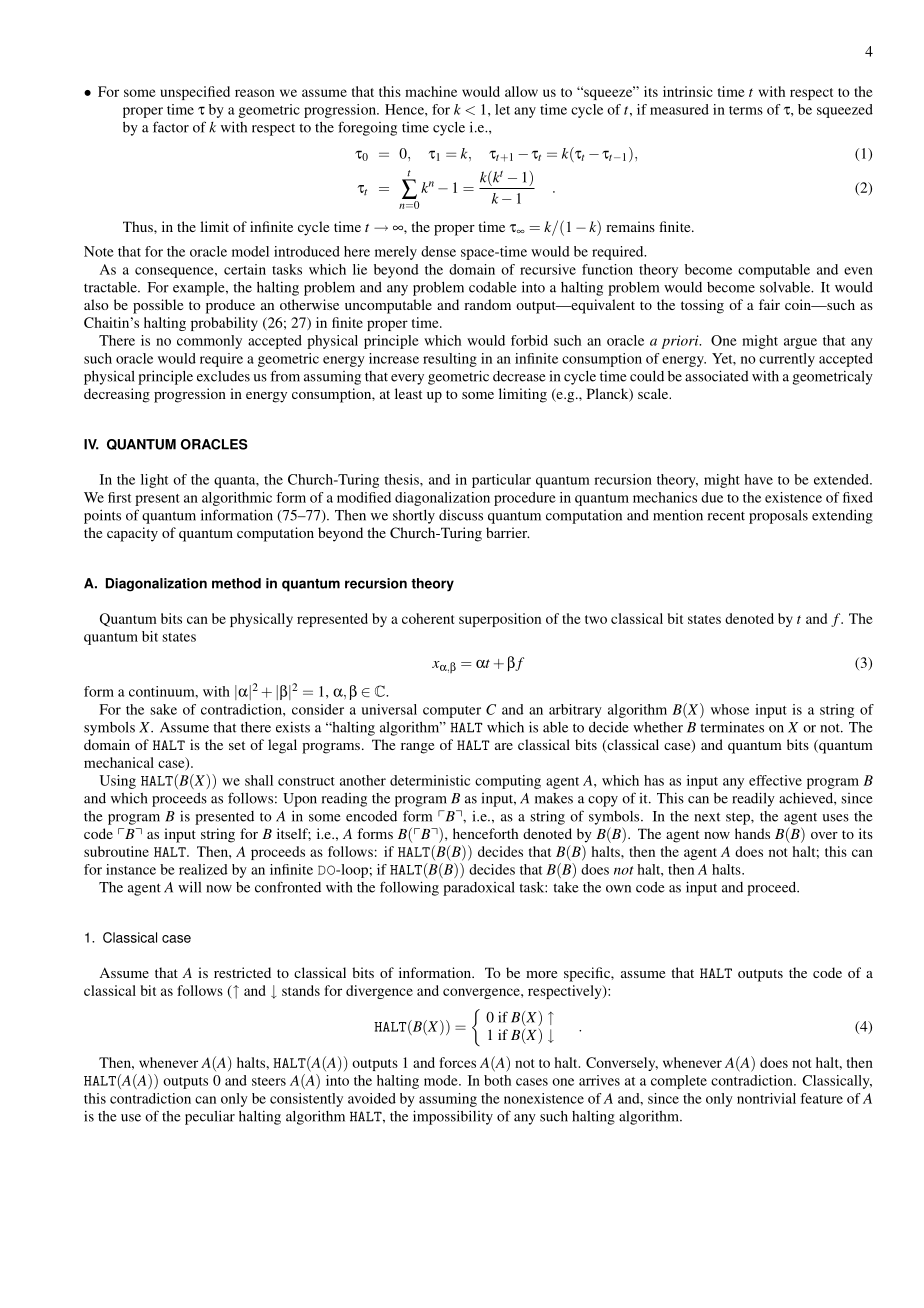 The height and width of the document is (1308, 924). I want to click on light, so click(154, 481).
